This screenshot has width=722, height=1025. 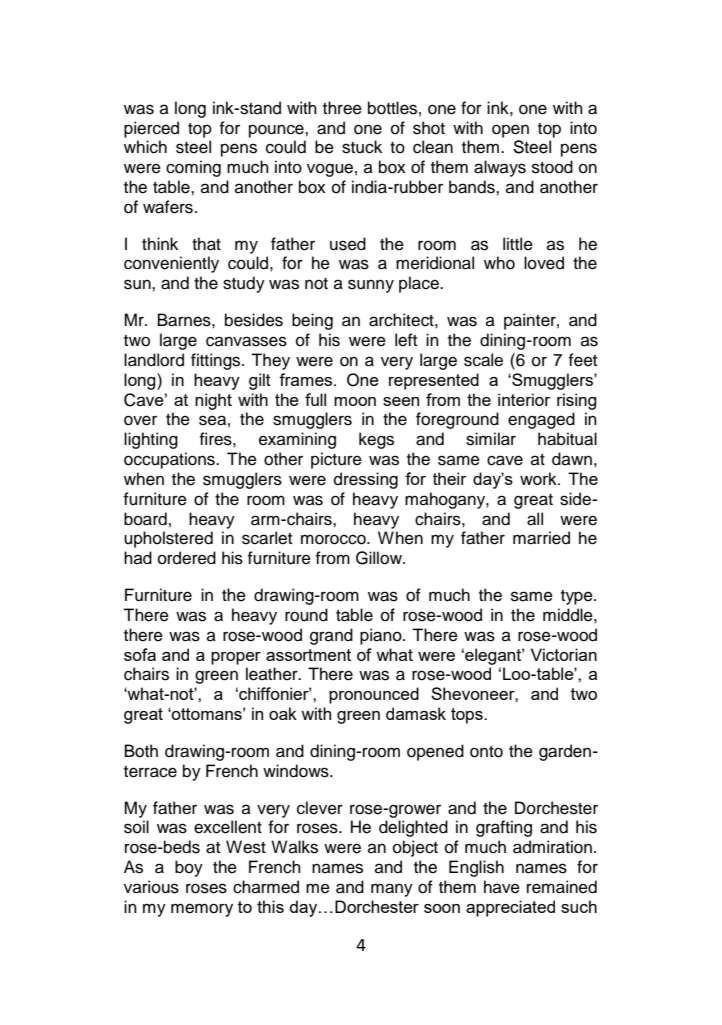 I want to click on Victorian, so click(x=564, y=654).
